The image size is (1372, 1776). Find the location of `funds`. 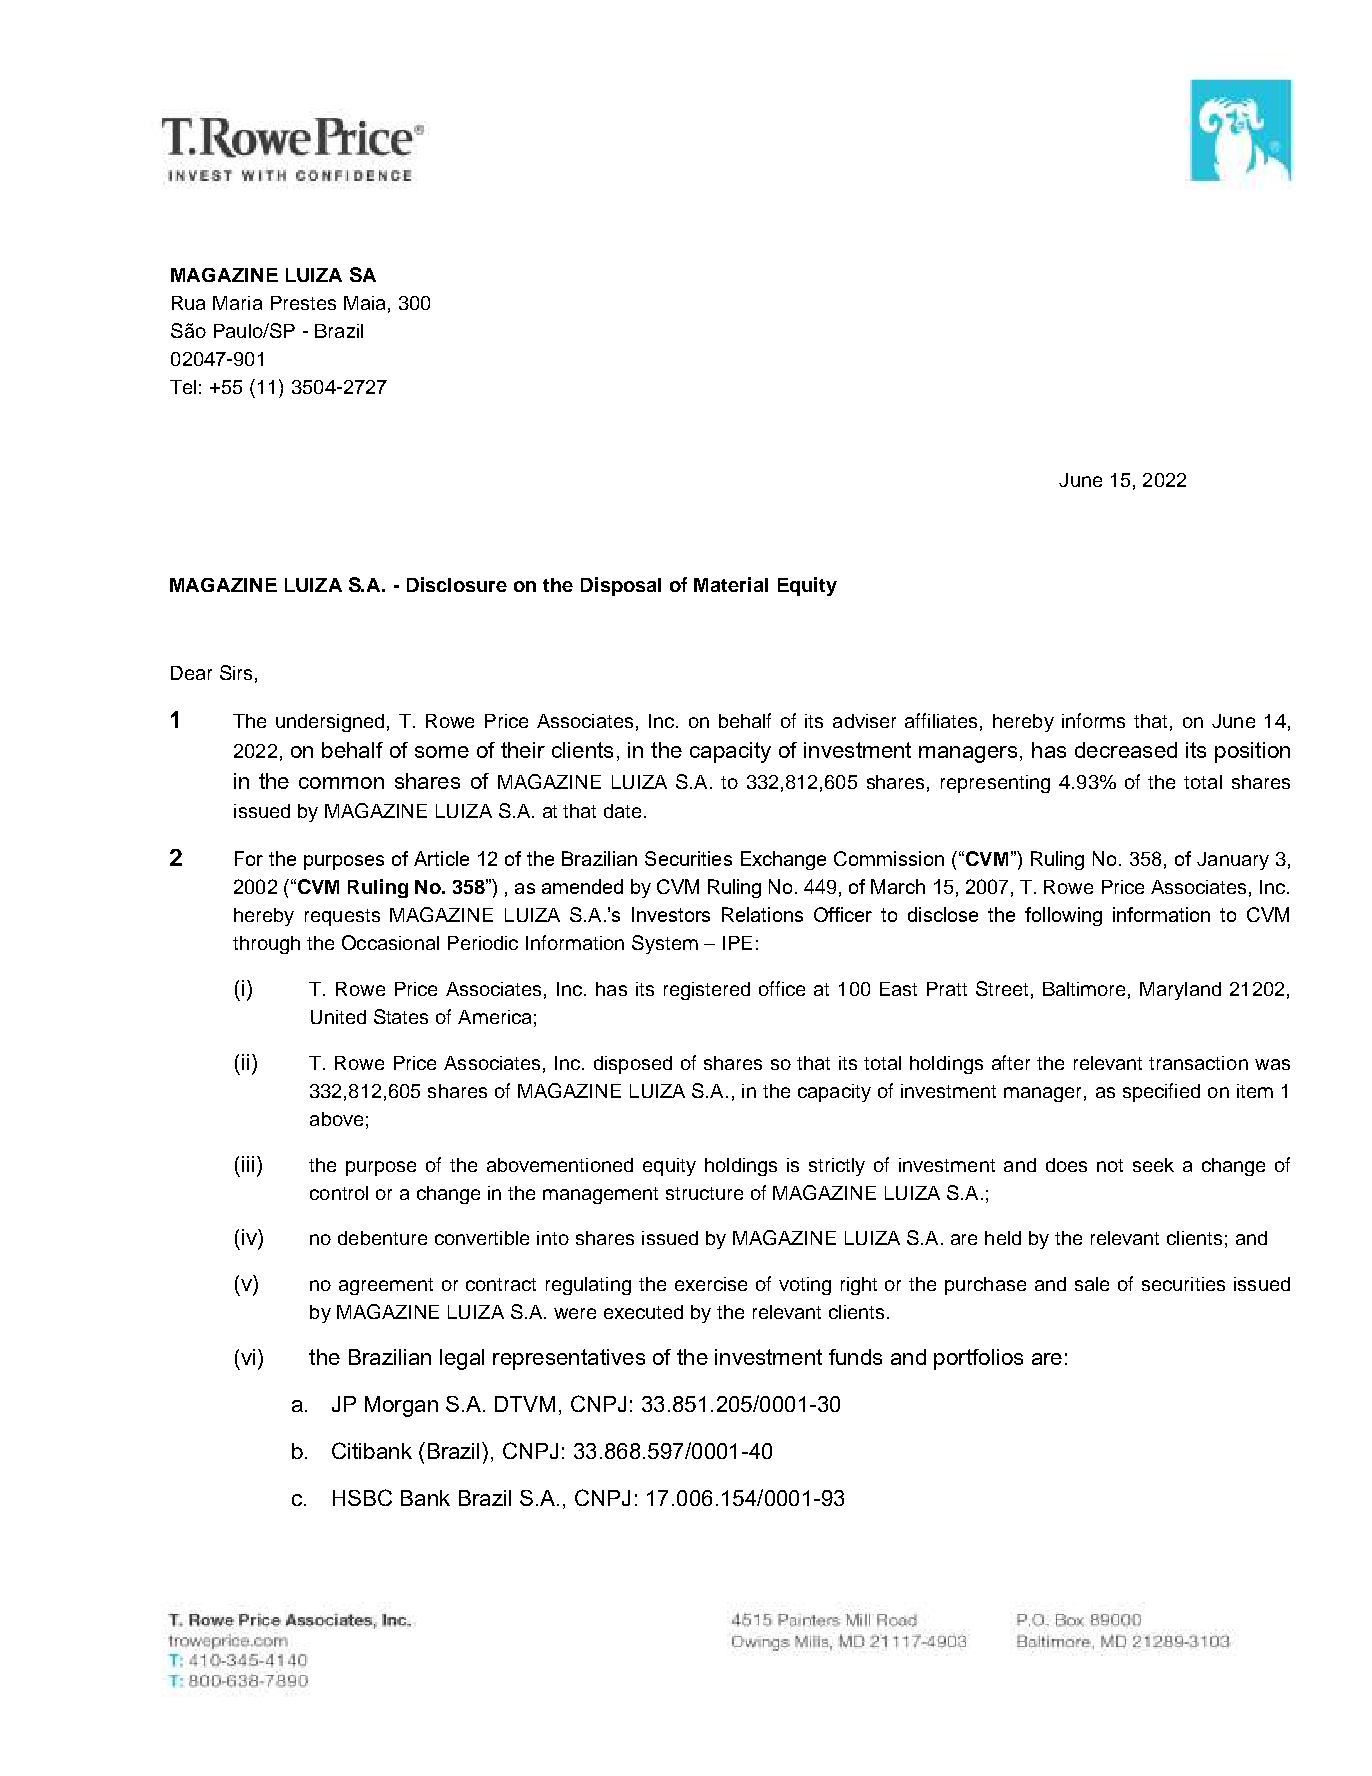

funds is located at coordinates (855, 1357).
